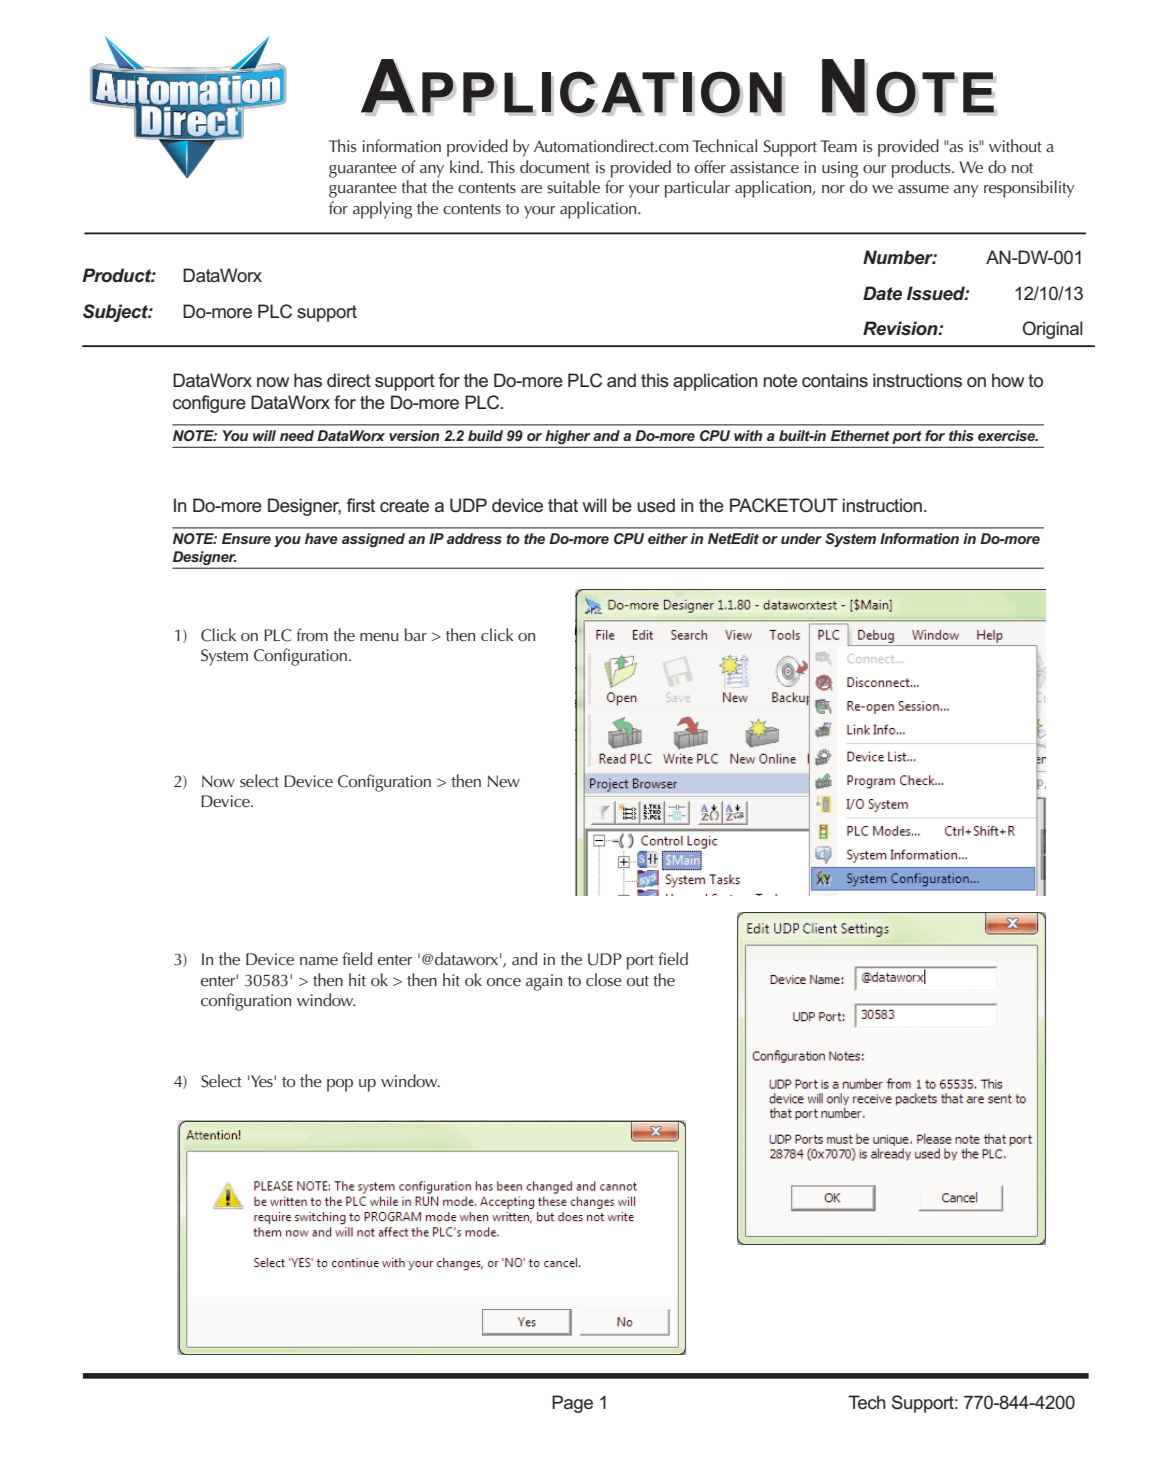 The width and height of the page is (1166, 1475). Describe the element at coordinates (340, 1085) in the page. I see `pop` at that location.
